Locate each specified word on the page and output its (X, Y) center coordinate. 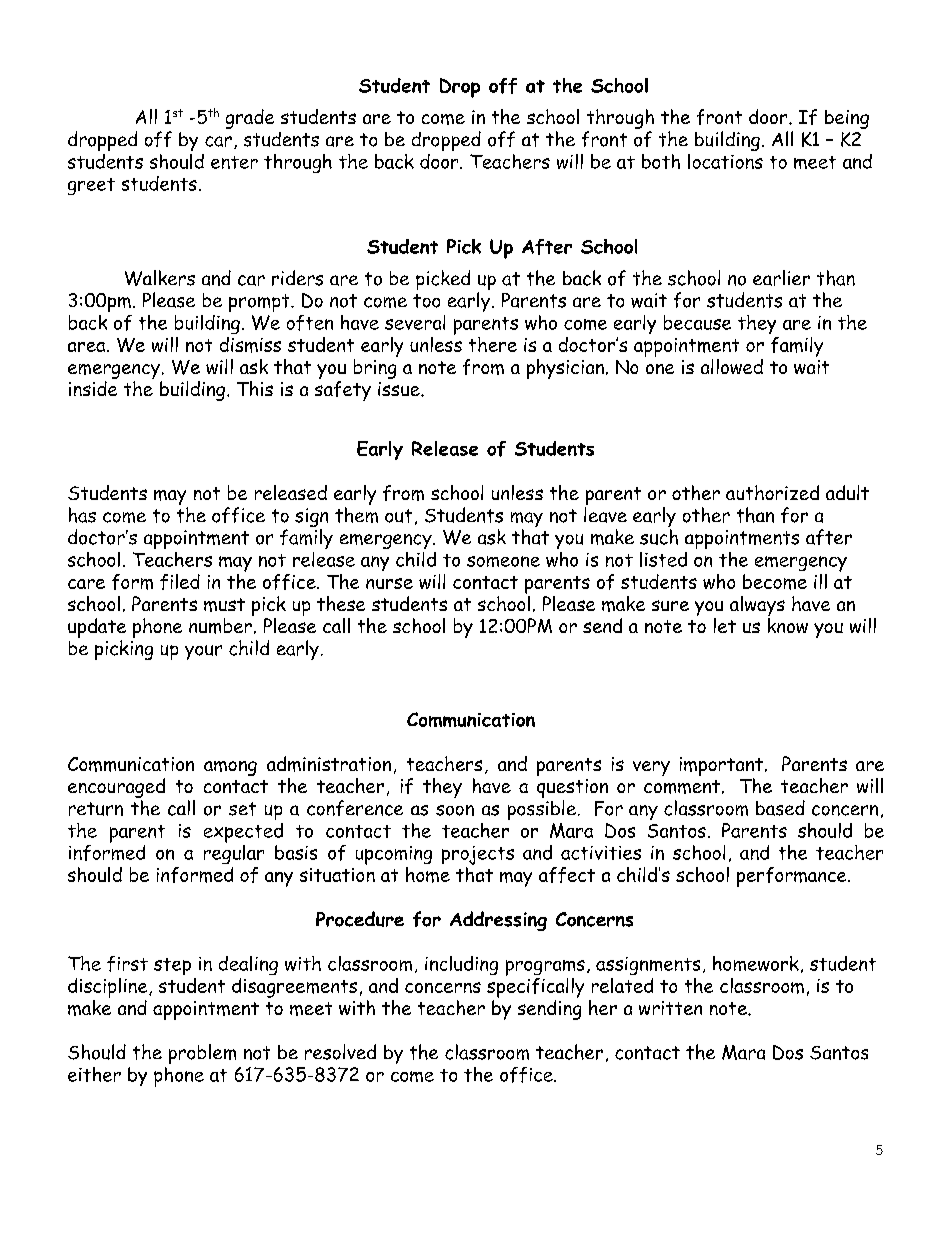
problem (202, 1054)
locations (725, 161)
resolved (340, 1052)
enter (234, 162)
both (661, 161)
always (757, 606)
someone (503, 561)
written (670, 1008)
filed (180, 582)
